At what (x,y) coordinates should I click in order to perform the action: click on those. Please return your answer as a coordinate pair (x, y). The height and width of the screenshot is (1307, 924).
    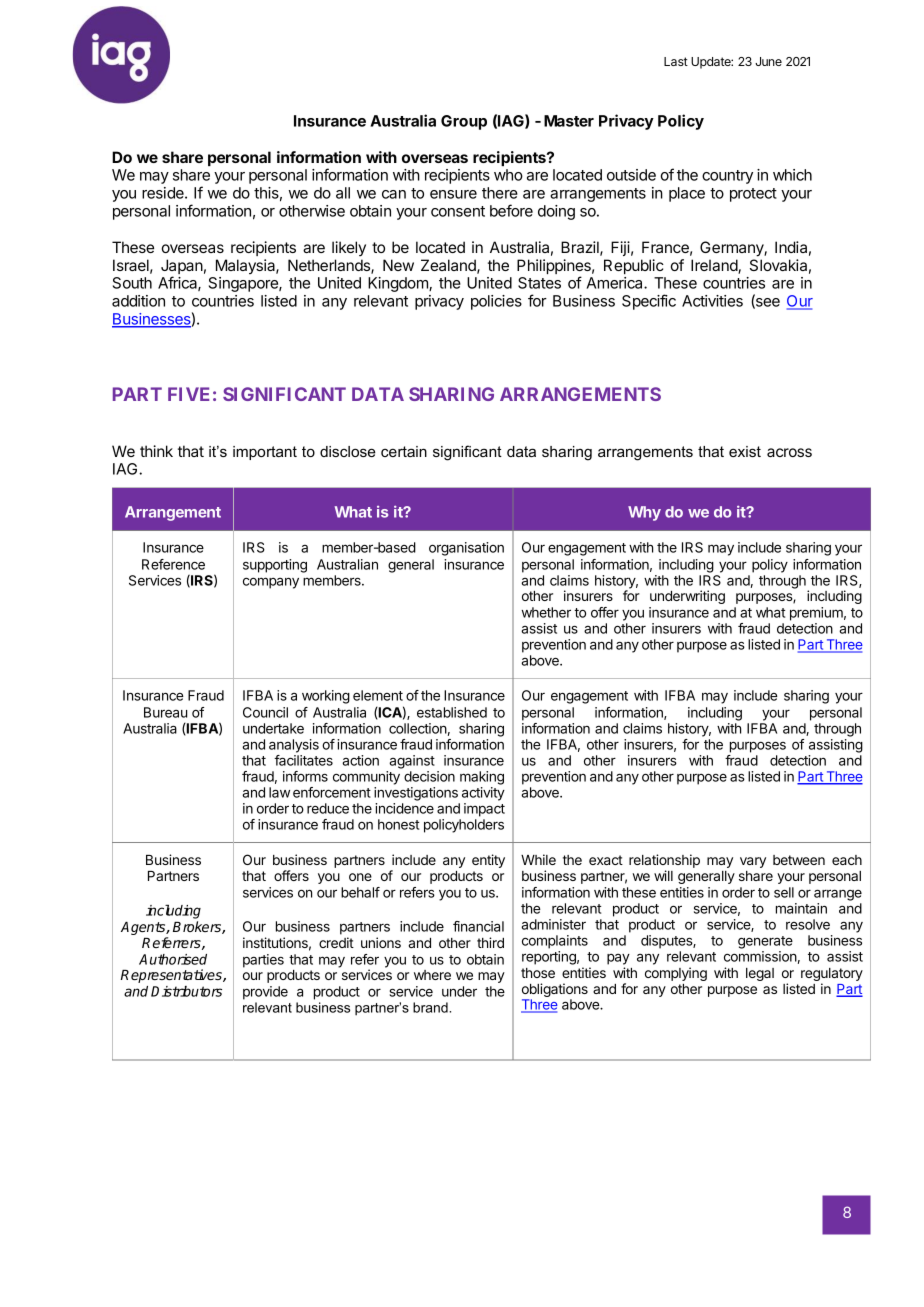
    Looking at the image, I should click on (538, 973).
